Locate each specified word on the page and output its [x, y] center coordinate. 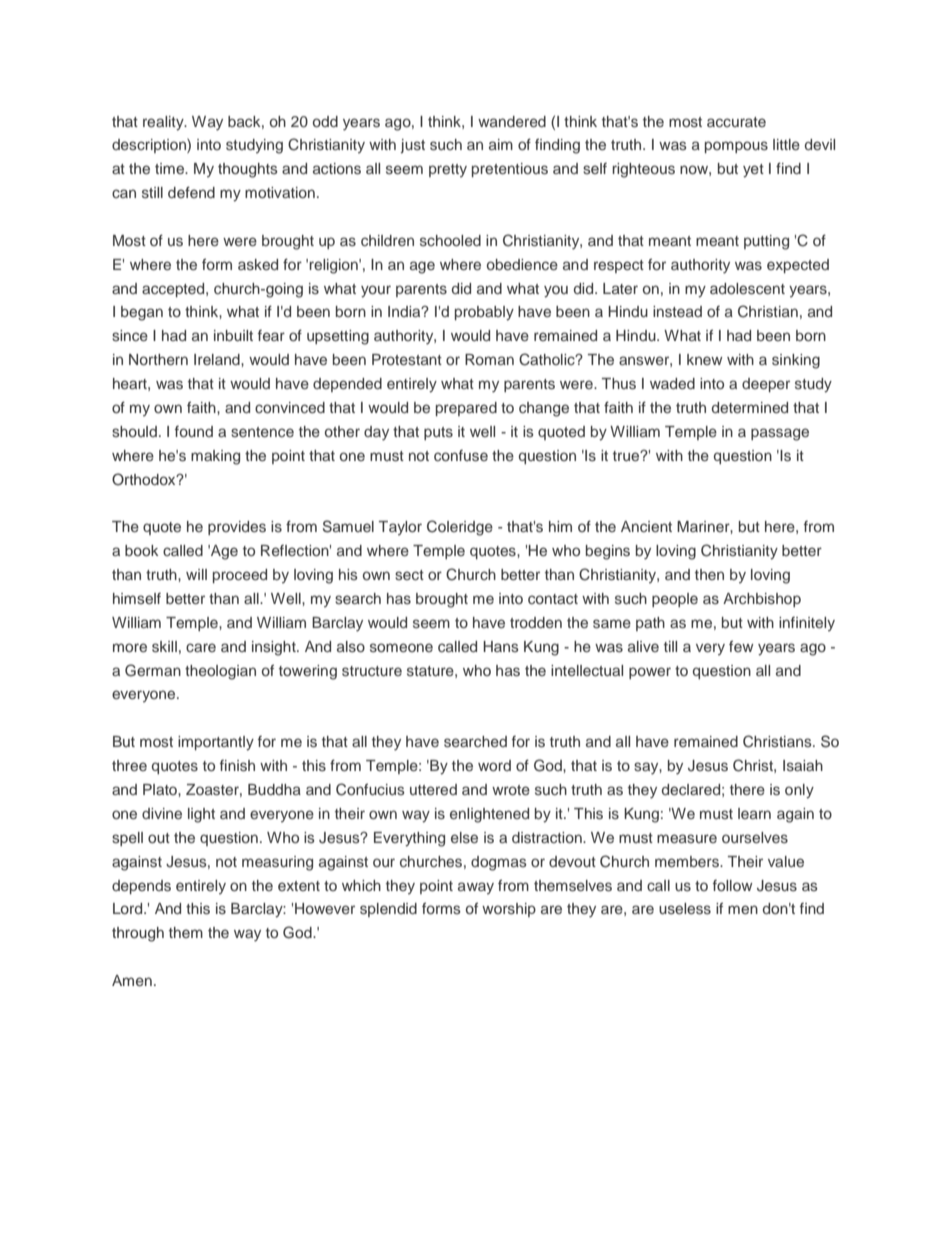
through [138, 934]
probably [484, 313]
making [215, 457]
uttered [433, 789]
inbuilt [233, 335]
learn [754, 813]
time [170, 168]
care [201, 647]
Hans [501, 646]
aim [501, 144]
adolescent [747, 288]
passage [780, 434]
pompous [736, 147]
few [741, 646]
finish [237, 765]
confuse [461, 455]
